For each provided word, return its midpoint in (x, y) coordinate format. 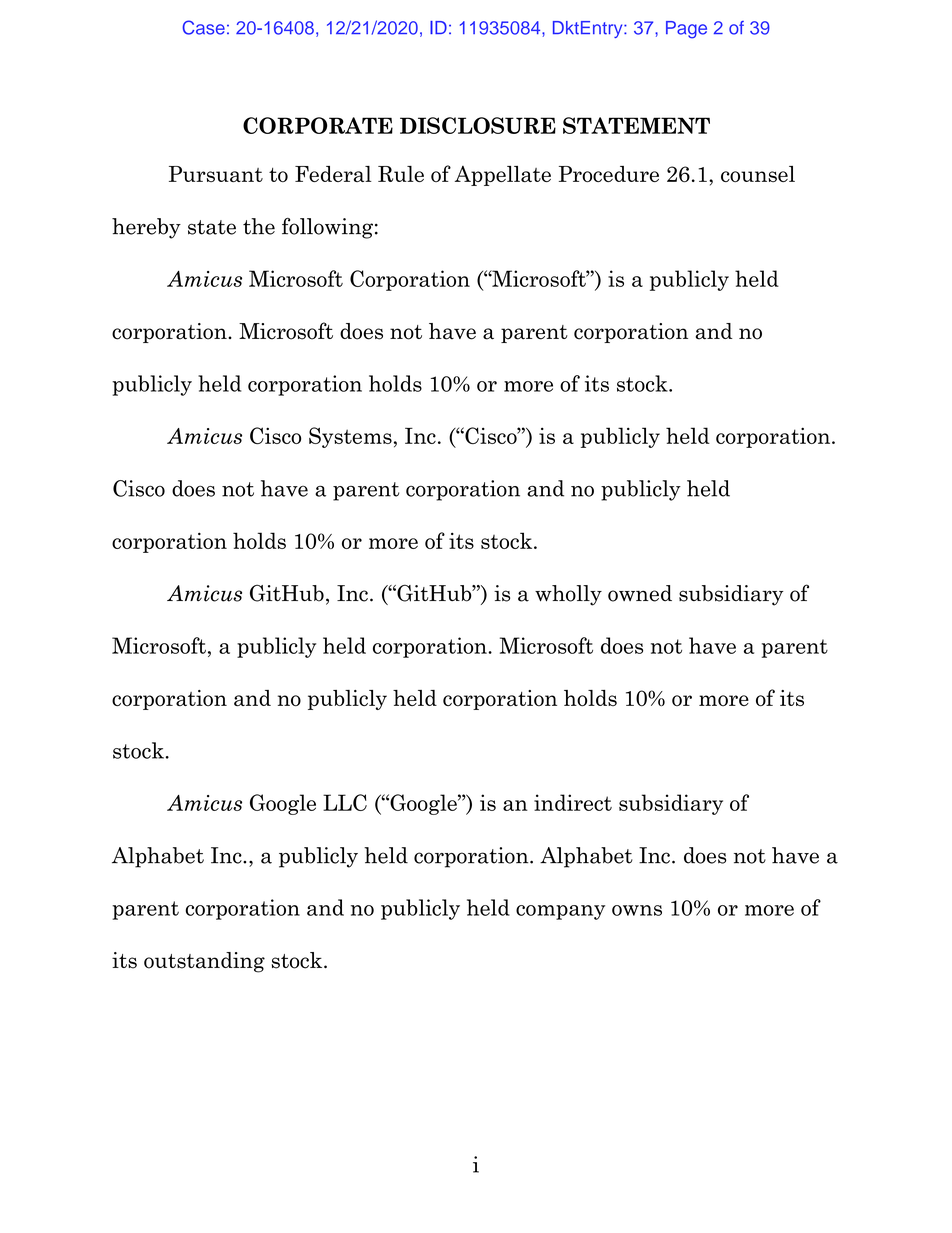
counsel (758, 174)
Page (686, 30)
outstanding (204, 962)
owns (637, 910)
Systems (350, 437)
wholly (568, 595)
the (259, 226)
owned (640, 593)
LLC (345, 802)
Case (203, 27)
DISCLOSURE (478, 125)
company (560, 912)
